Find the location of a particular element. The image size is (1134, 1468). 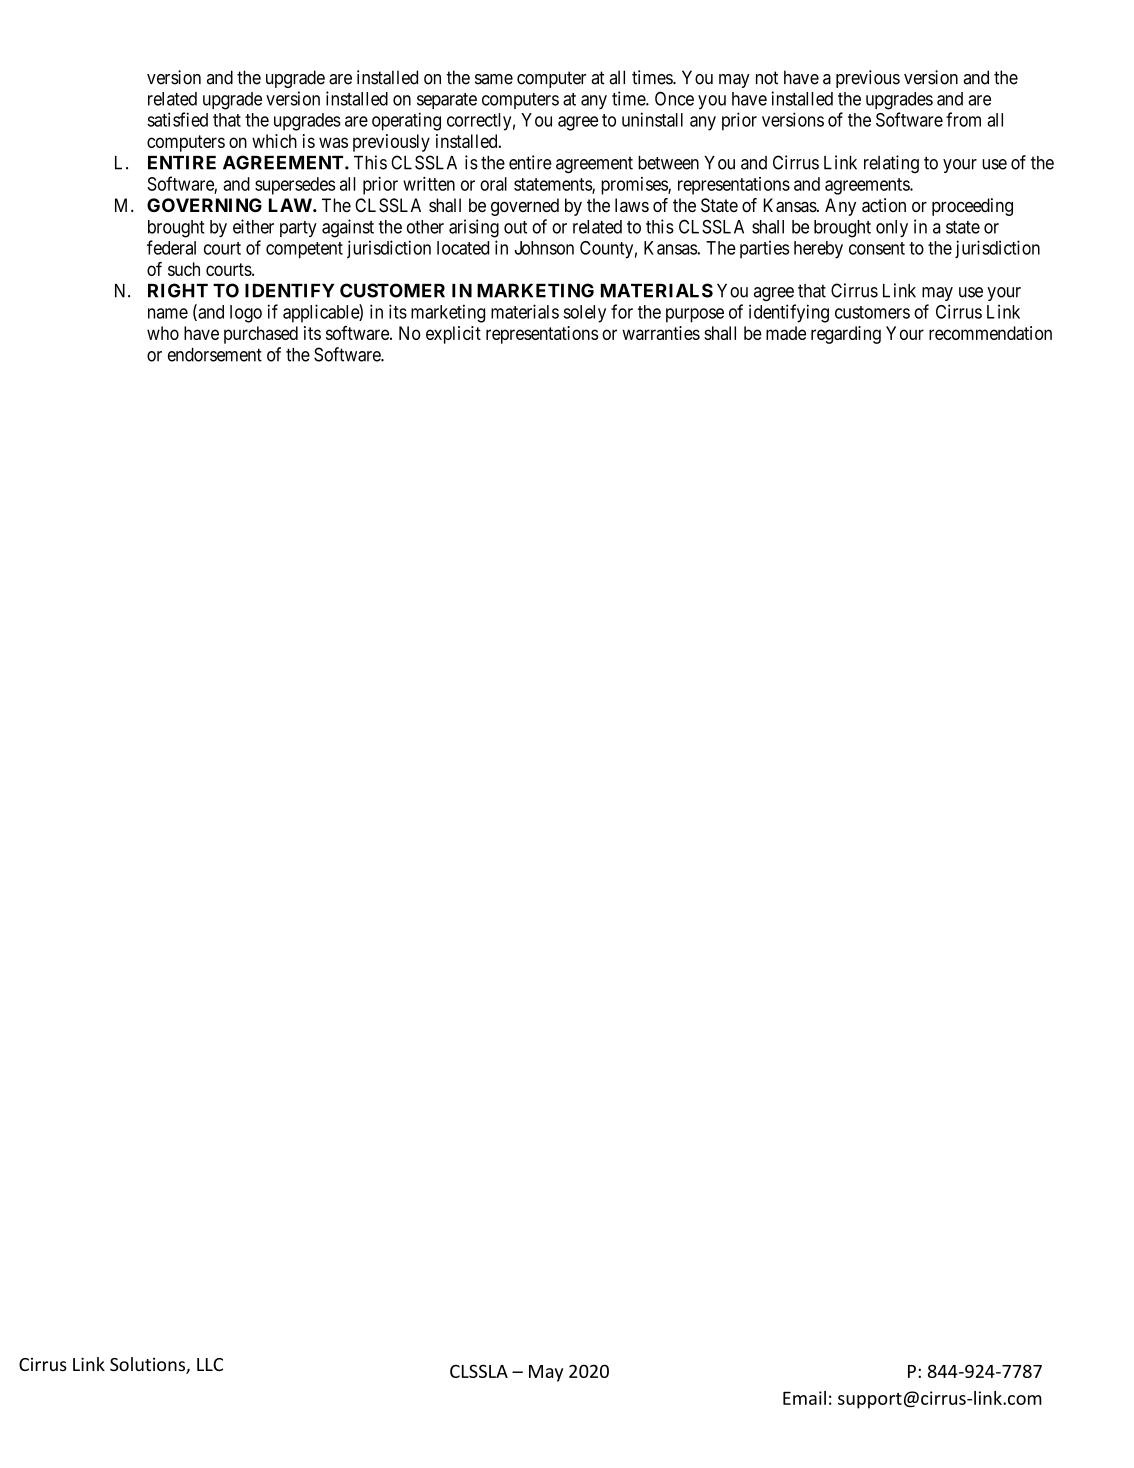

regarding is located at coordinates (846, 335).
